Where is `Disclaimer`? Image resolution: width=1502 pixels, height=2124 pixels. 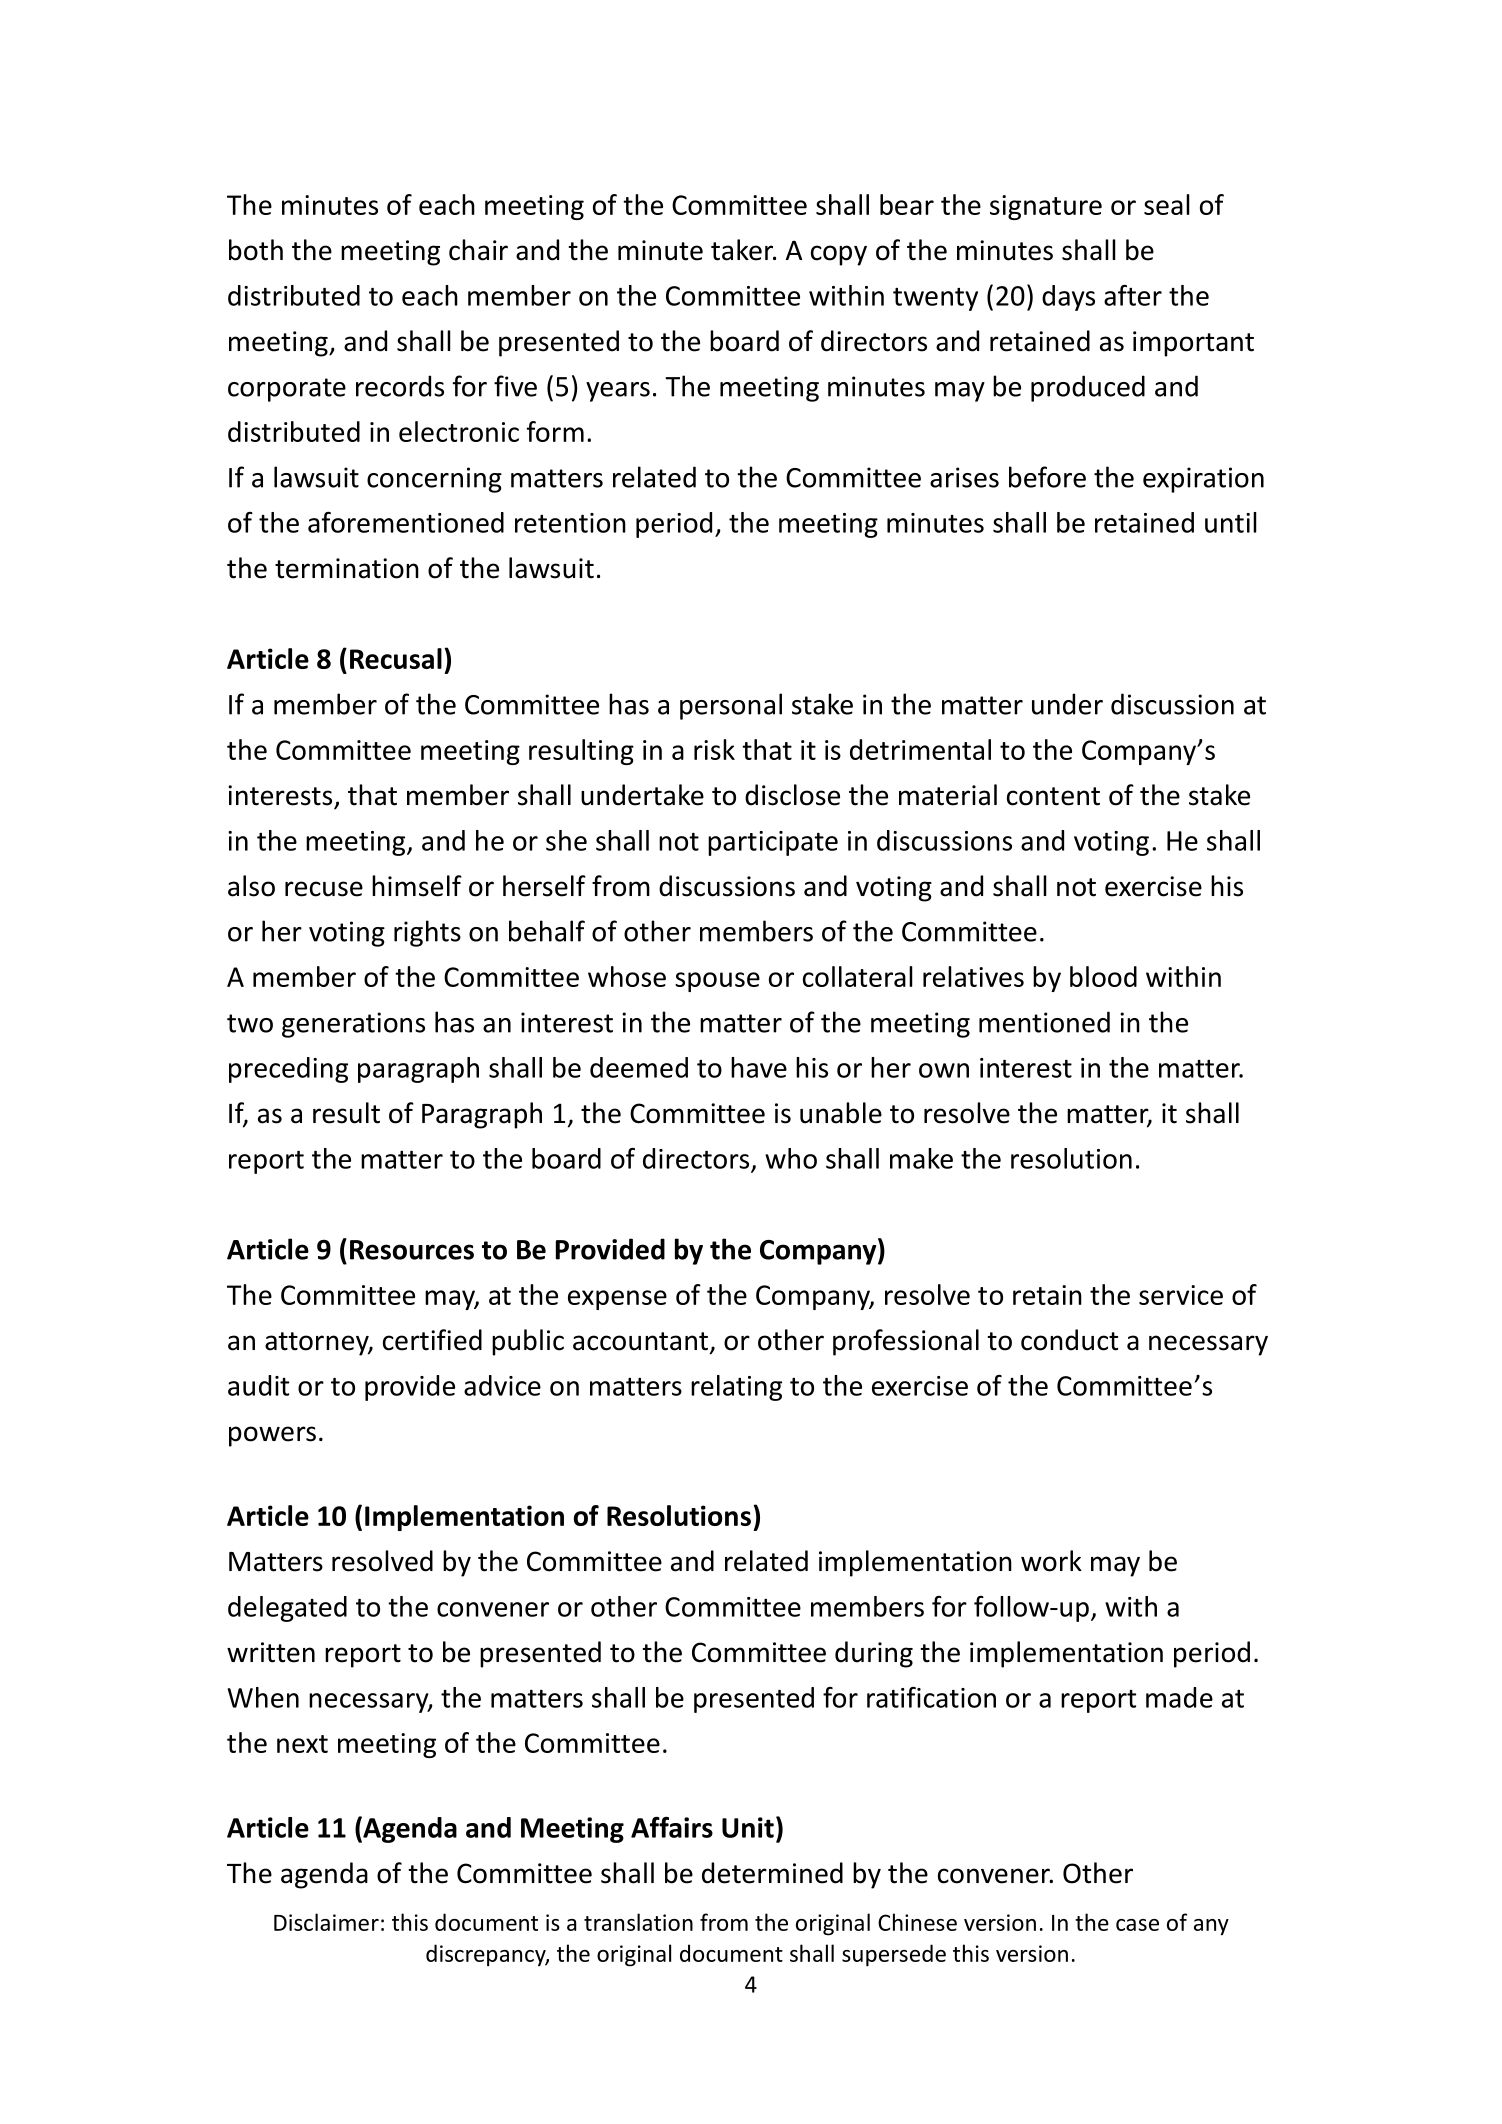 Disclaimer is located at coordinates (326, 1922).
